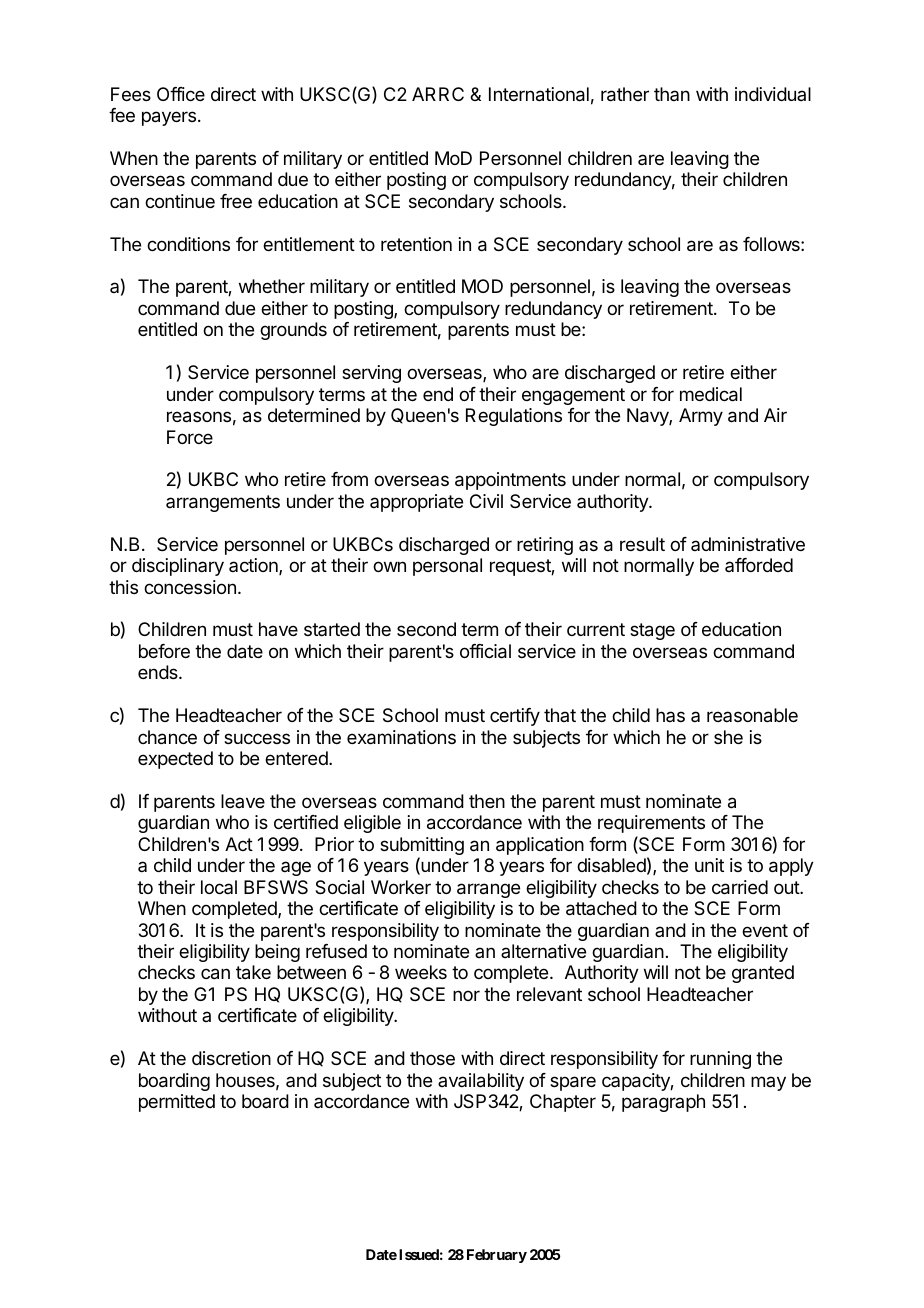  I want to click on permitted, so click(177, 1103).
